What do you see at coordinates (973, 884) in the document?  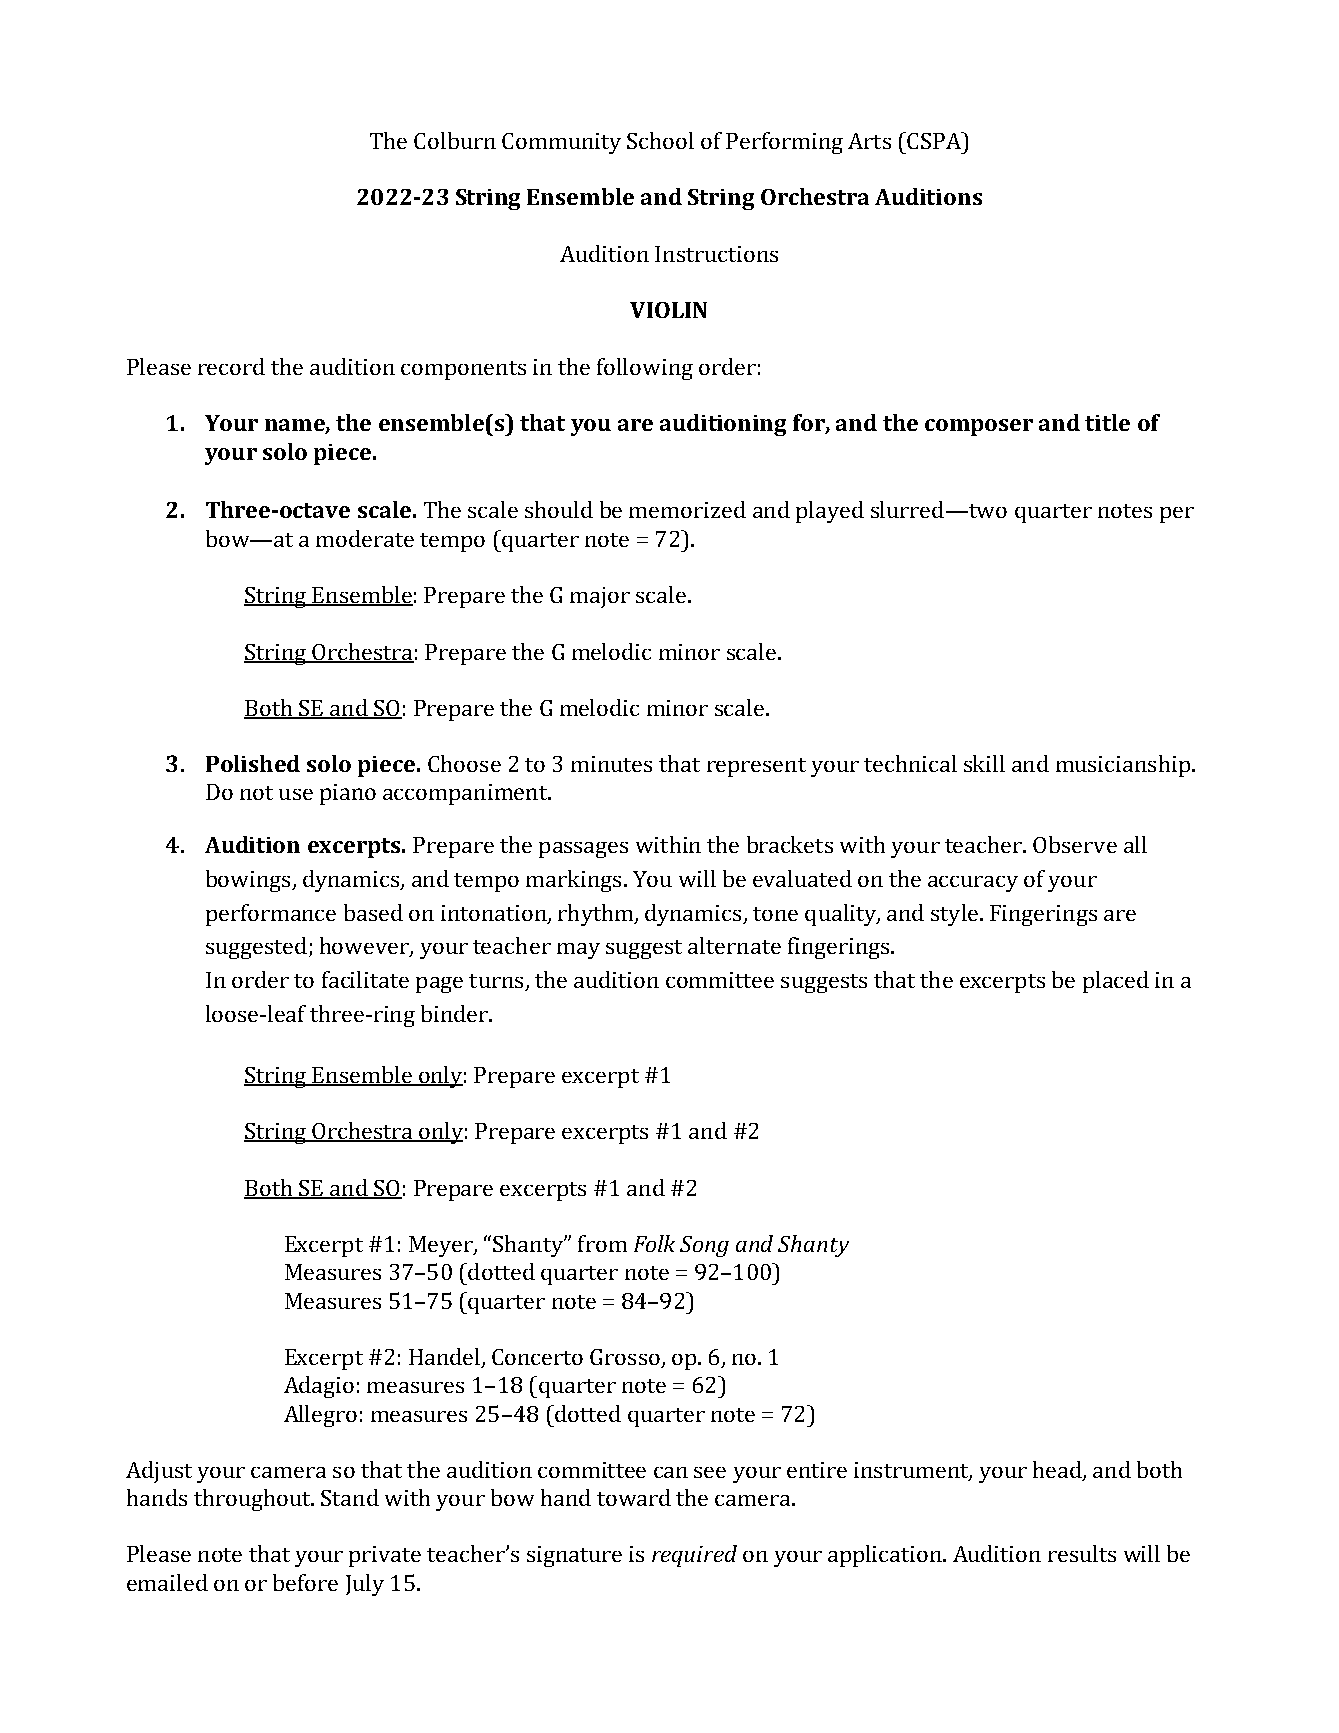 I see `accuracy` at bounding box center [973, 884].
